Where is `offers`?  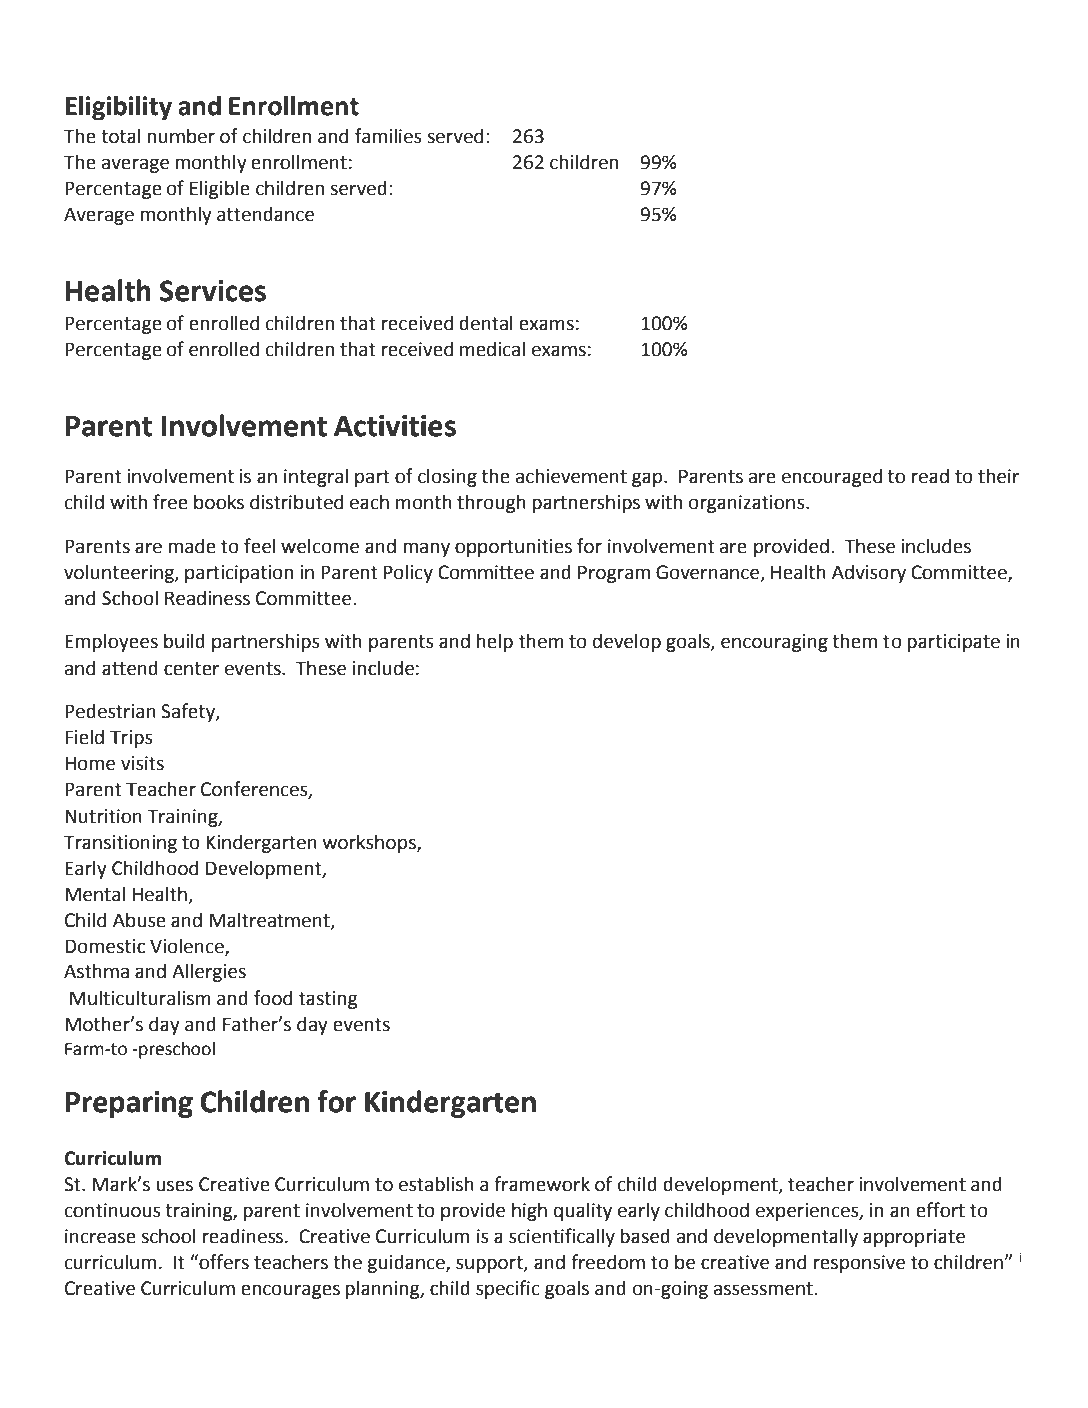 offers is located at coordinates (223, 1262).
